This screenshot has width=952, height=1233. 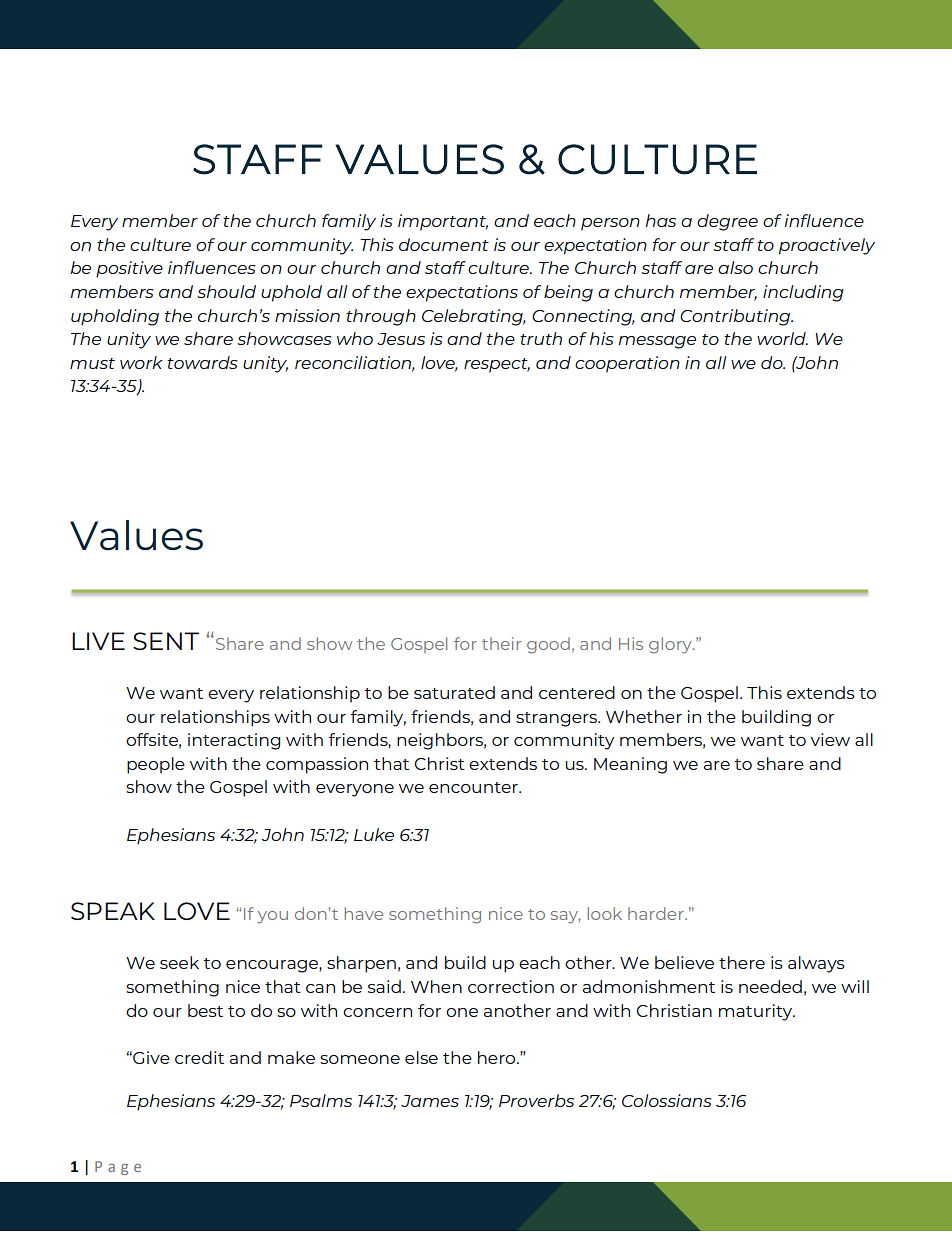 I want to click on view, so click(x=830, y=739).
